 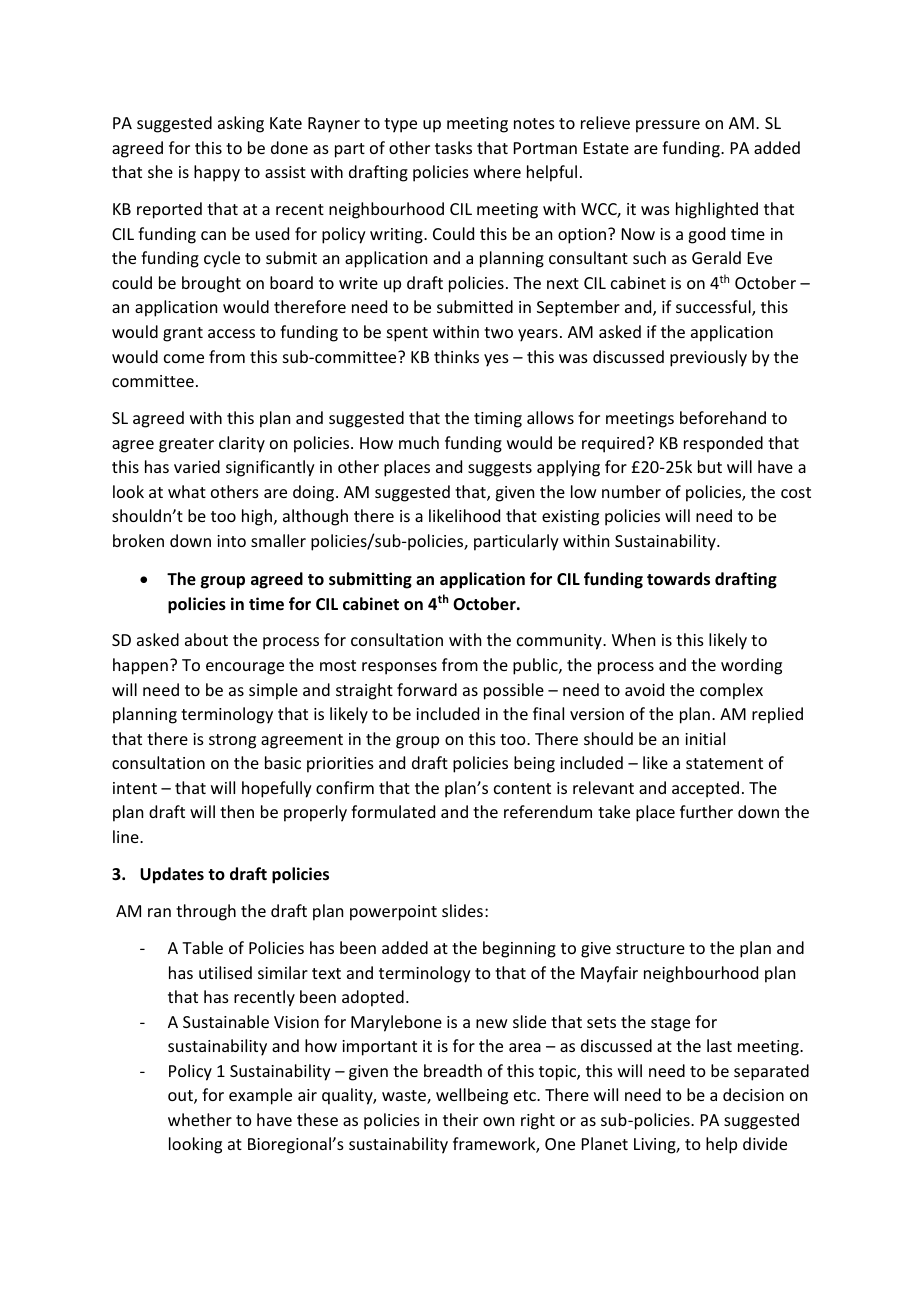 What do you see at coordinates (200, 1119) in the document?
I see `whether` at bounding box center [200, 1119].
